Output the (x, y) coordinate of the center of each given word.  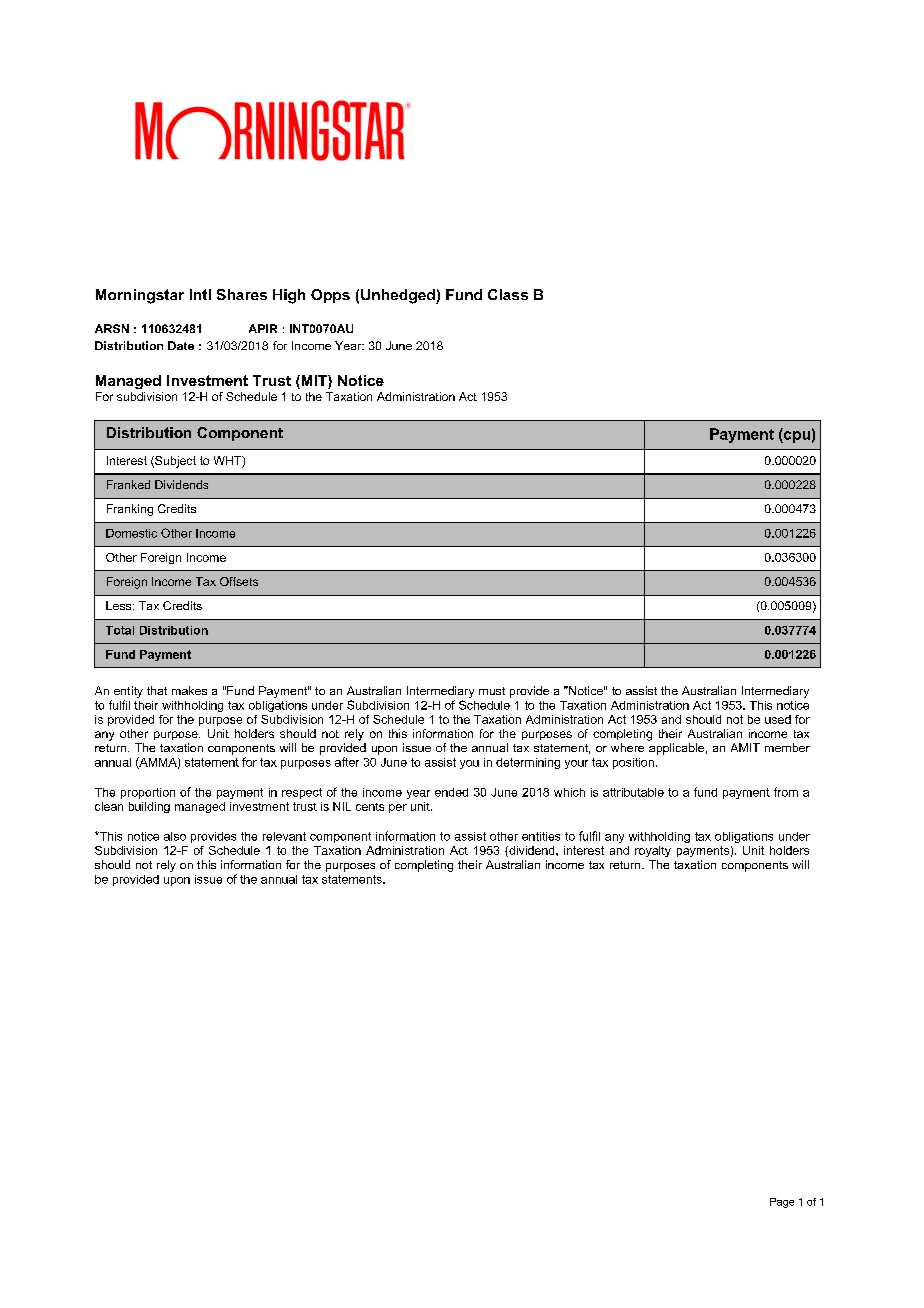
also (175, 836)
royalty (653, 851)
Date (181, 345)
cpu (796, 437)
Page (782, 1203)
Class (508, 294)
